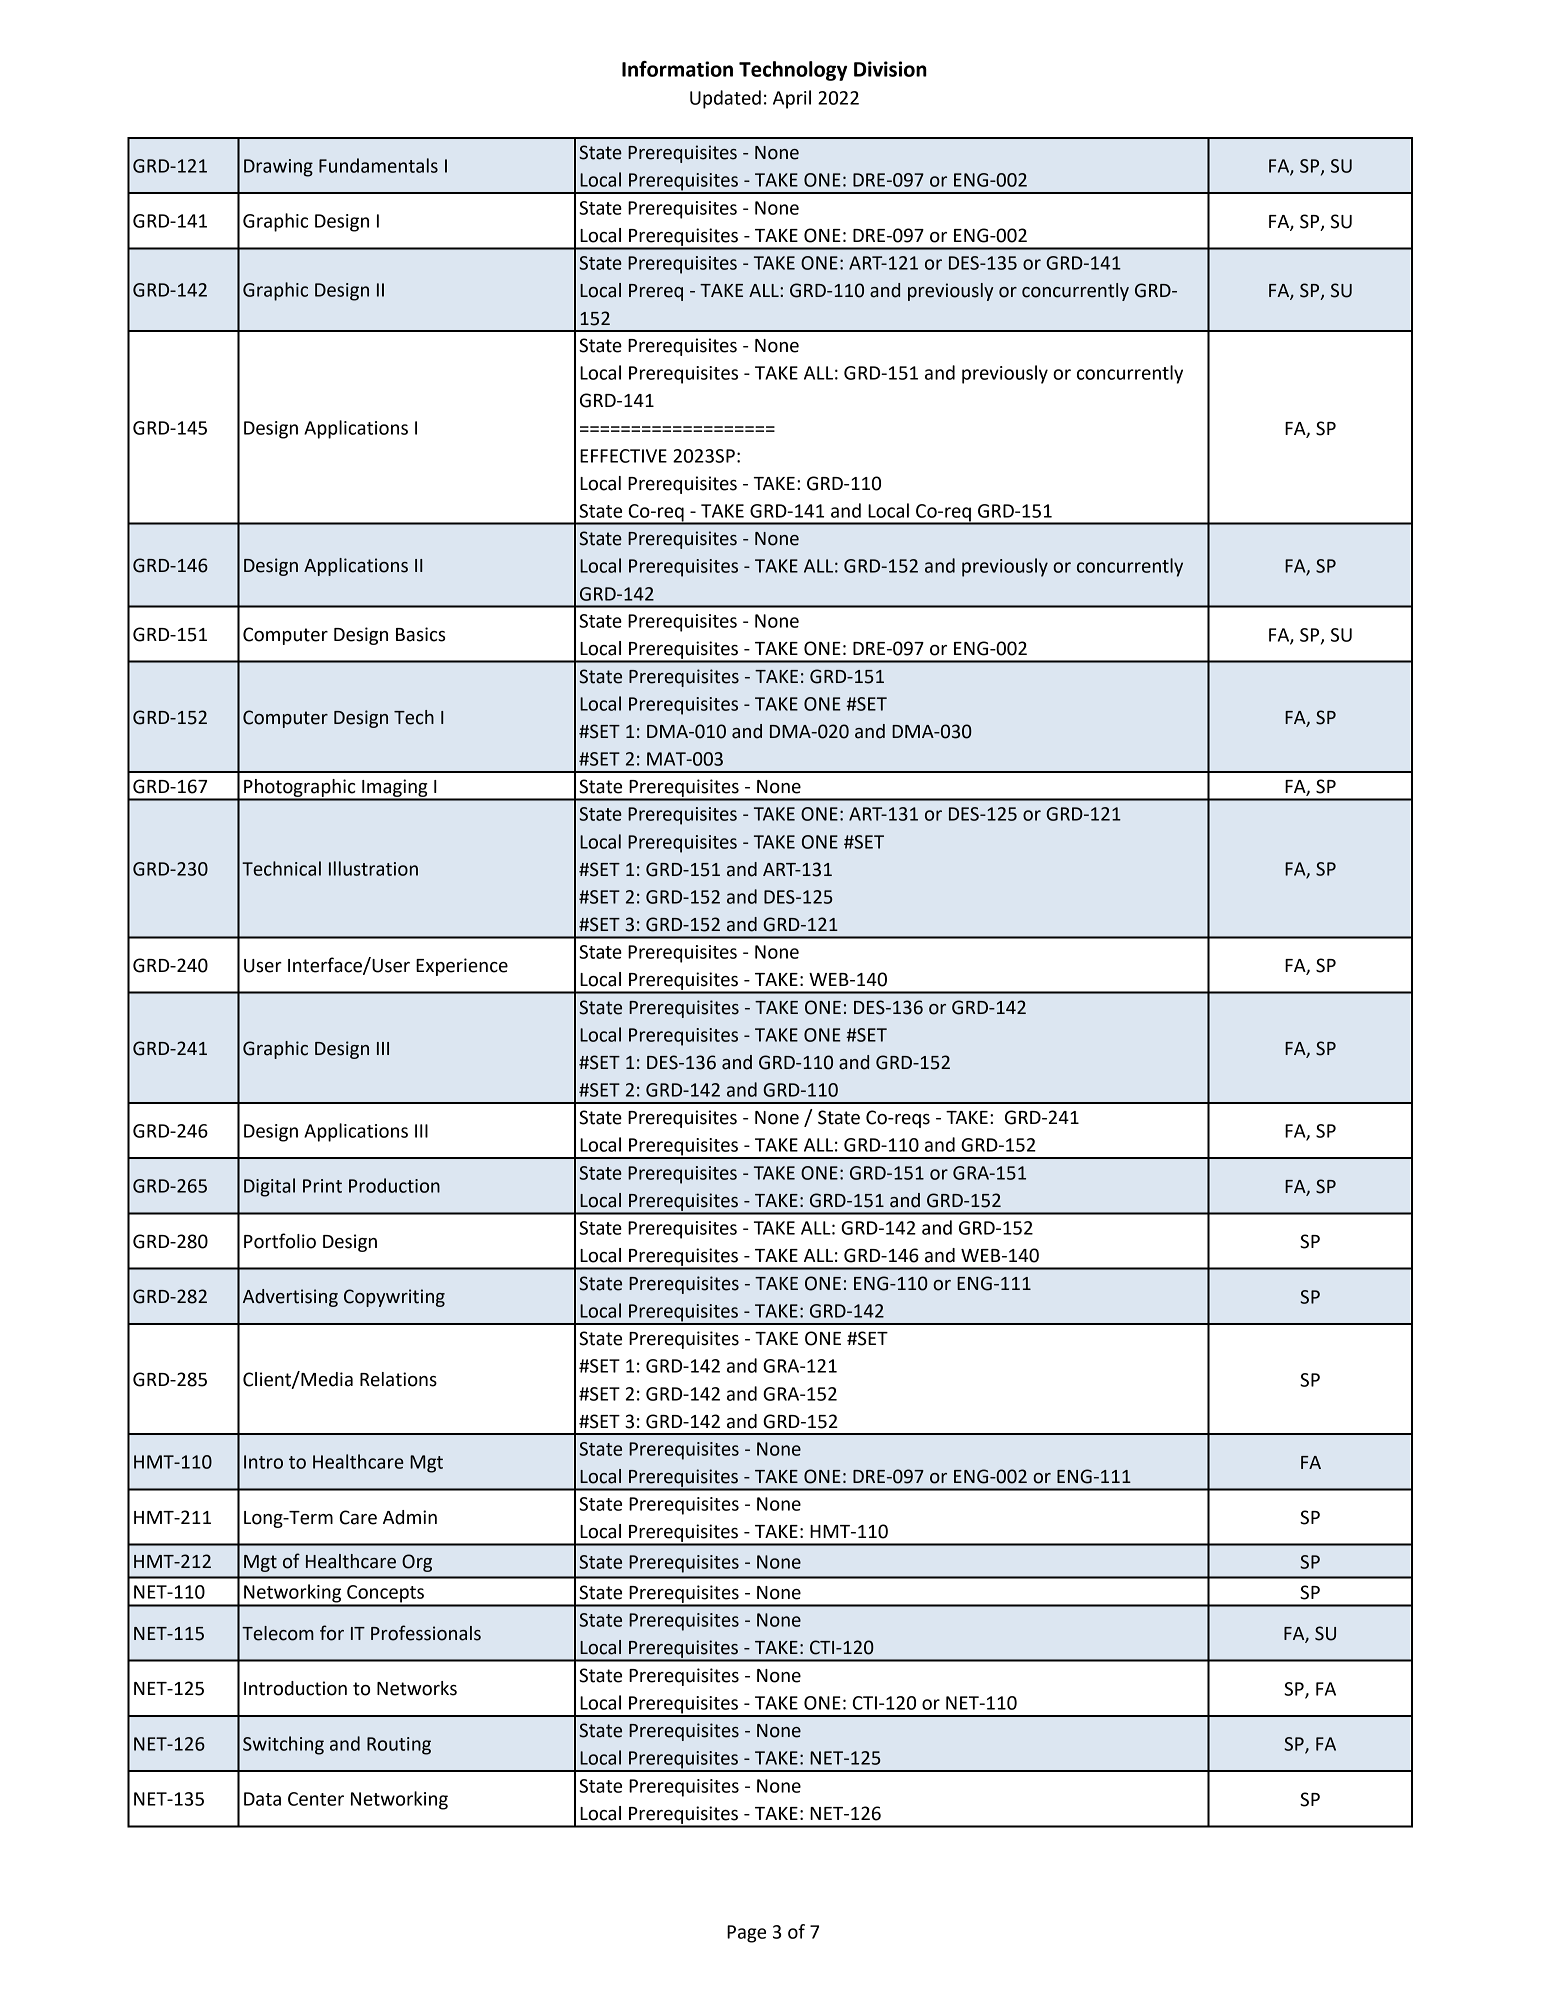  I want to click on Updated, so click(725, 99).
